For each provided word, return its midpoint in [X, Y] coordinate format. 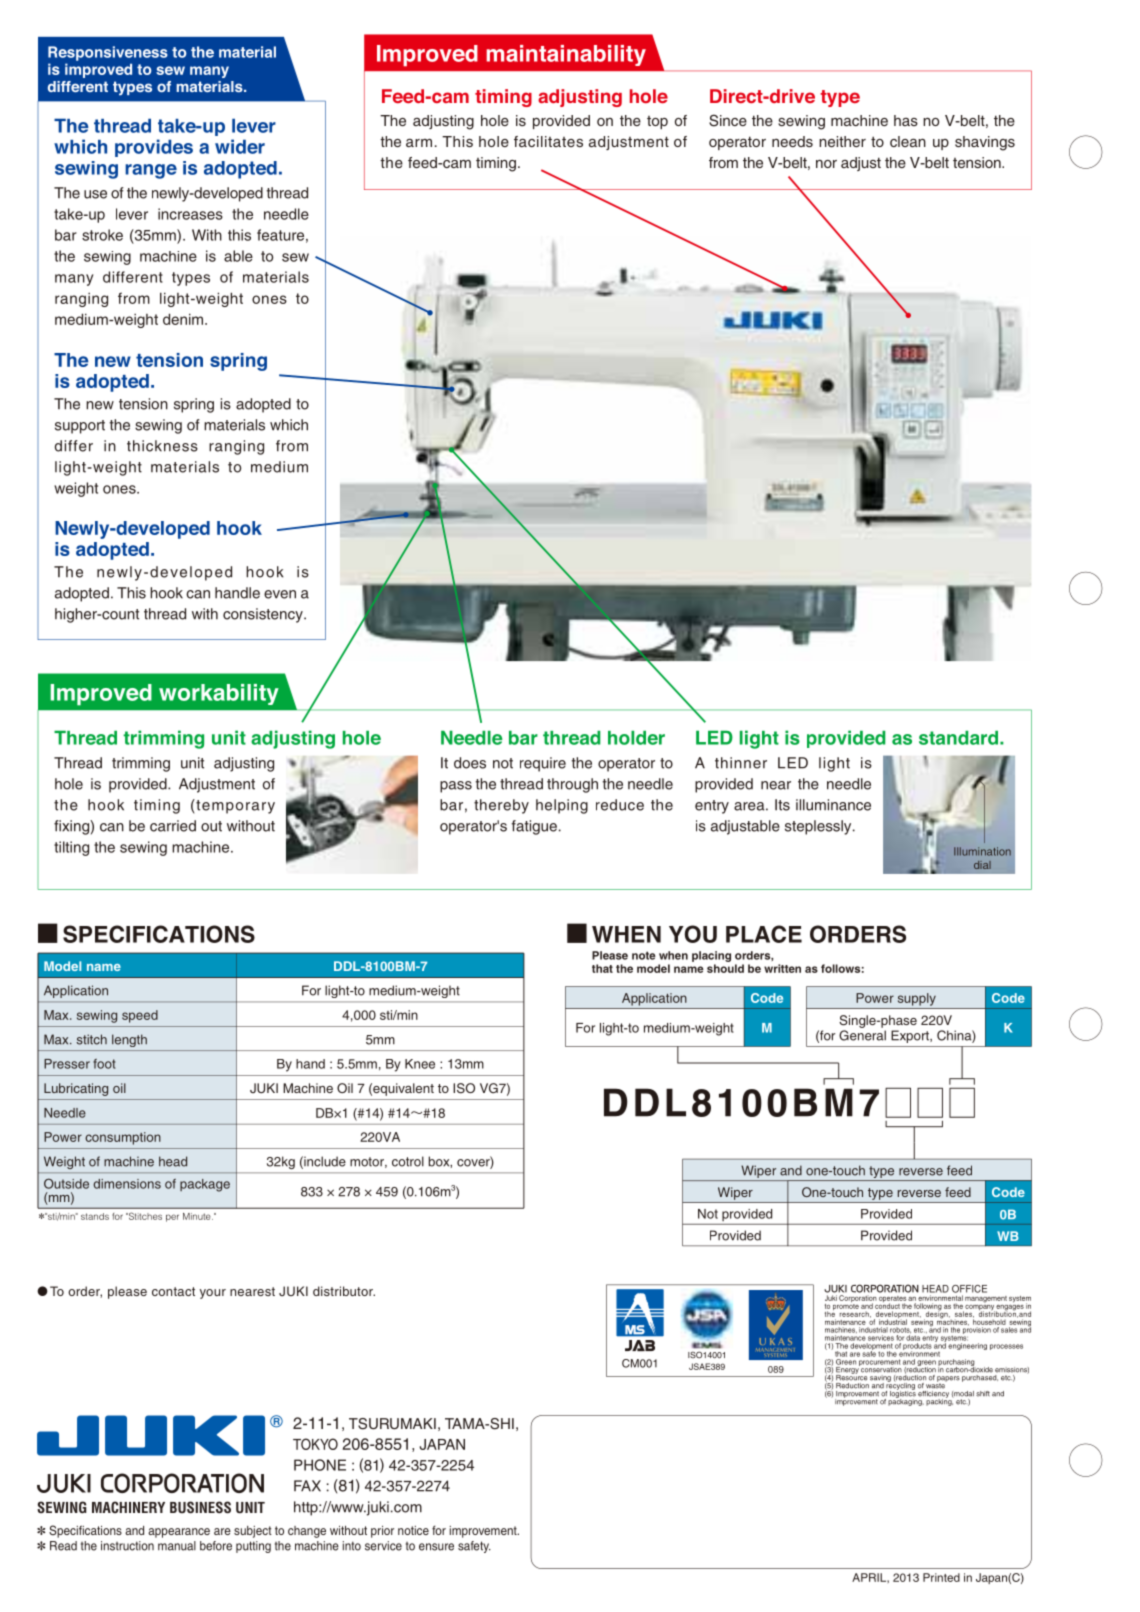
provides [154, 148]
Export [911, 1036]
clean [908, 141]
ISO [464, 1088]
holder [636, 738]
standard [958, 738]
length [129, 1040]
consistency [264, 615]
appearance [179, 1533]
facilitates [548, 141]
